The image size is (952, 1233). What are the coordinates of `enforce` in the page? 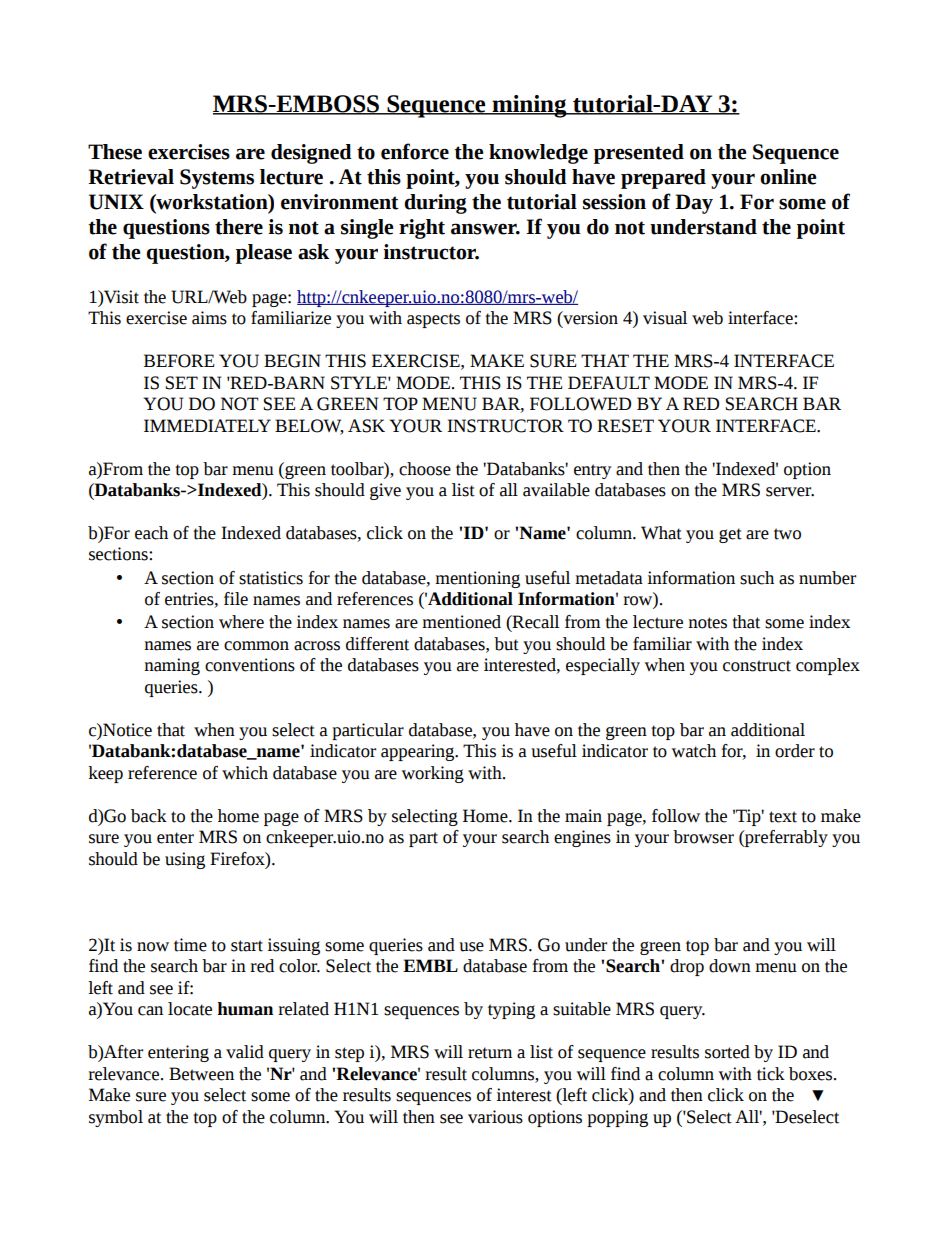 It's located at (415, 151).
